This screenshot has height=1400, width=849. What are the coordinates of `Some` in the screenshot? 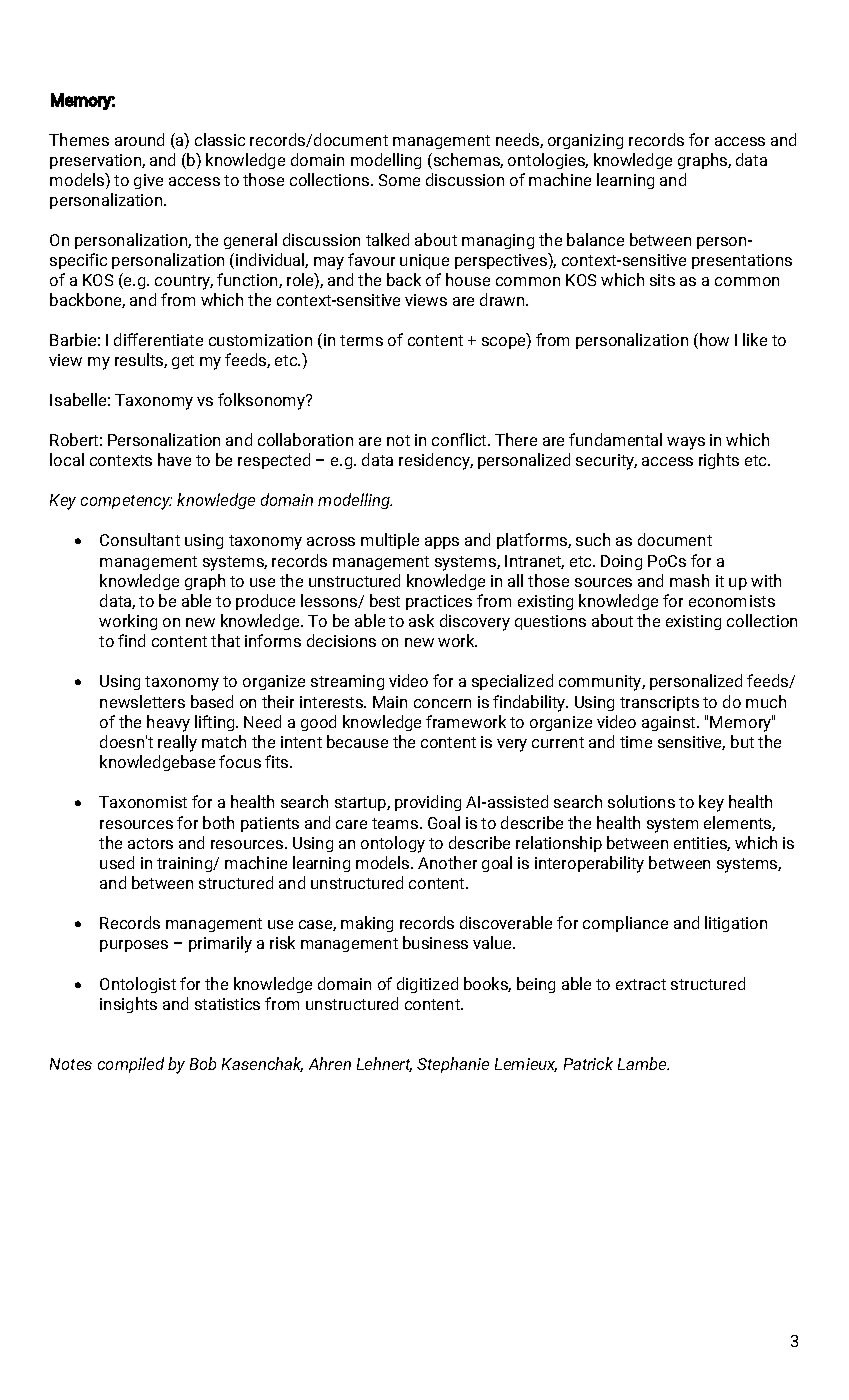 It's located at (399, 180).
